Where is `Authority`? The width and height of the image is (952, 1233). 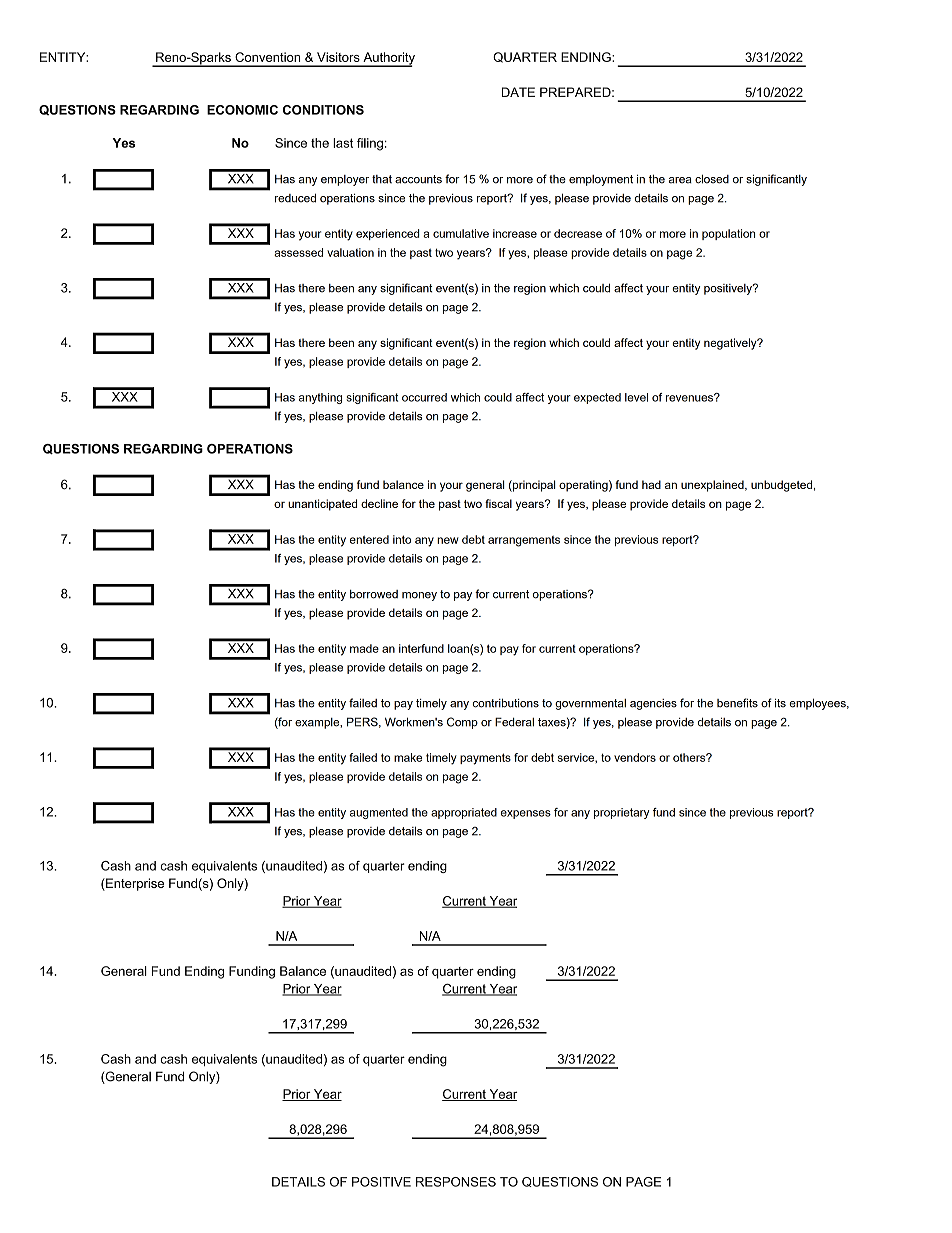 Authority is located at coordinates (388, 59).
